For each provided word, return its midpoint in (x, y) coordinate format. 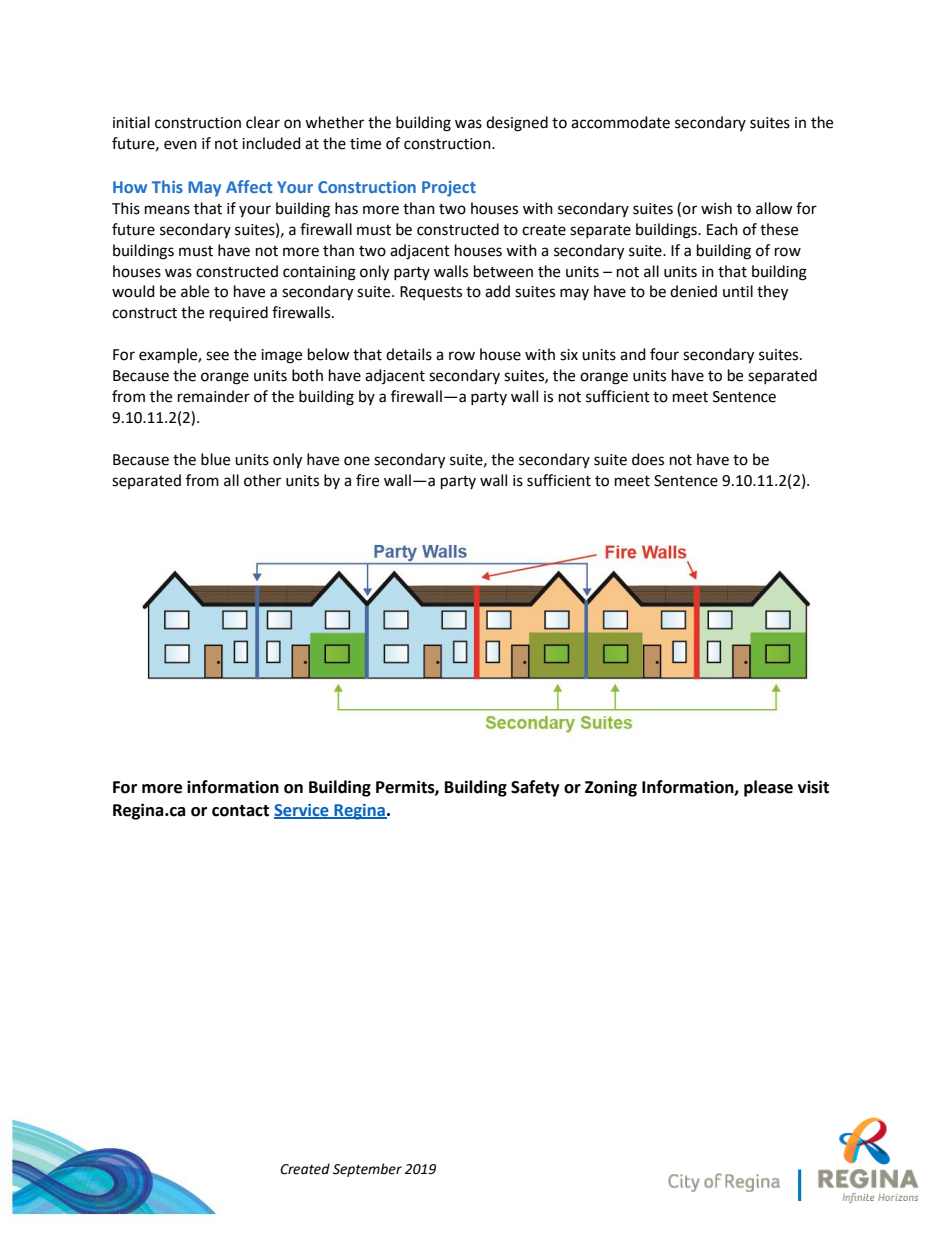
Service (302, 811)
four (664, 354)
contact (240, 811)
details (409, 354)
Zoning (611, 788)
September (367, 1170)
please (768, 788)
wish (716, 208)
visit (813, 787)
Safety (535, 788)
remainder (214, 396)
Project (449, 189)
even (180, 145)
